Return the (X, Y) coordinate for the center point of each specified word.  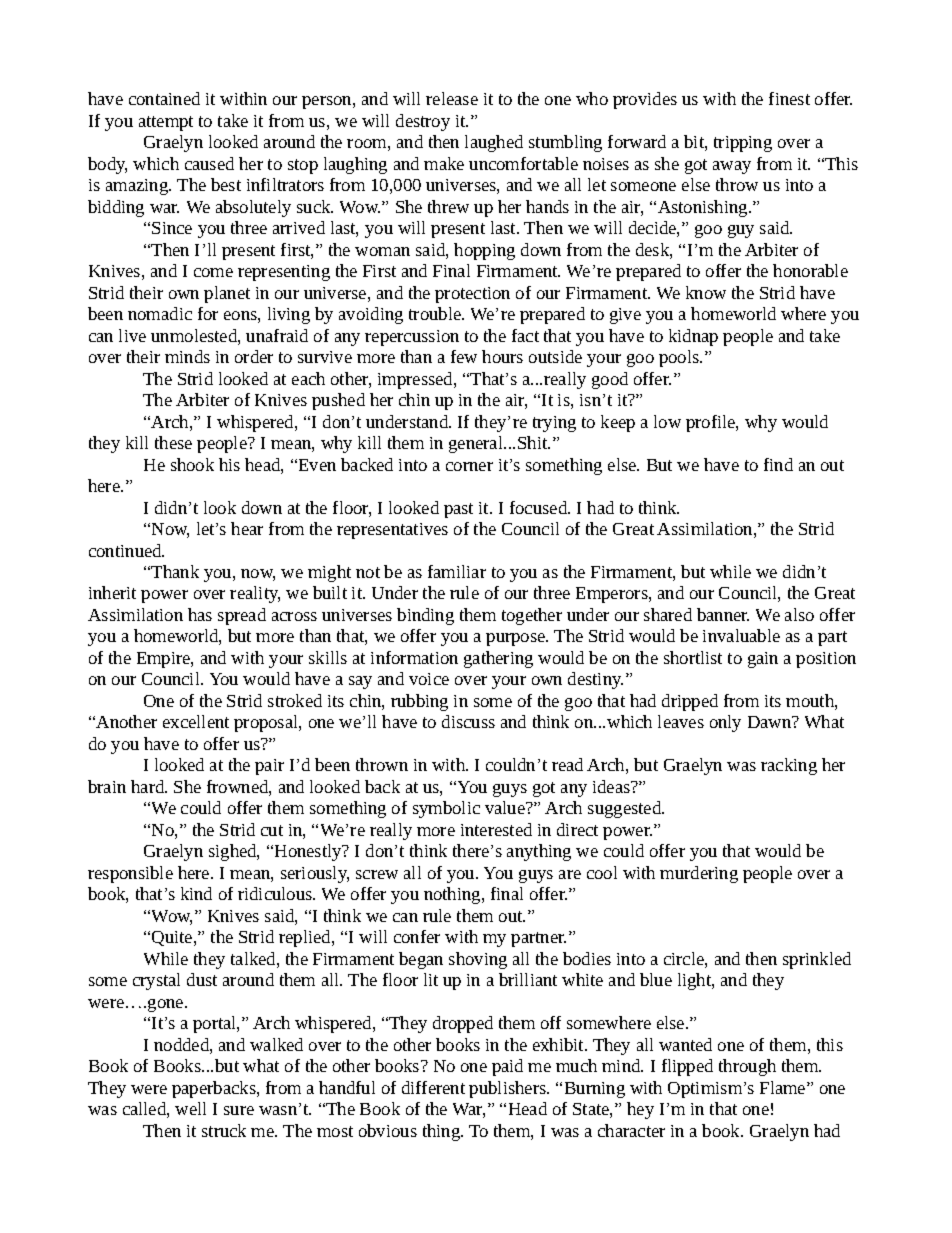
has (200, 614)
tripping (743, 144)
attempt (166, 123)
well (190, 1108)
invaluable (741, 635)
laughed (494, 143)
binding (425, 616)
